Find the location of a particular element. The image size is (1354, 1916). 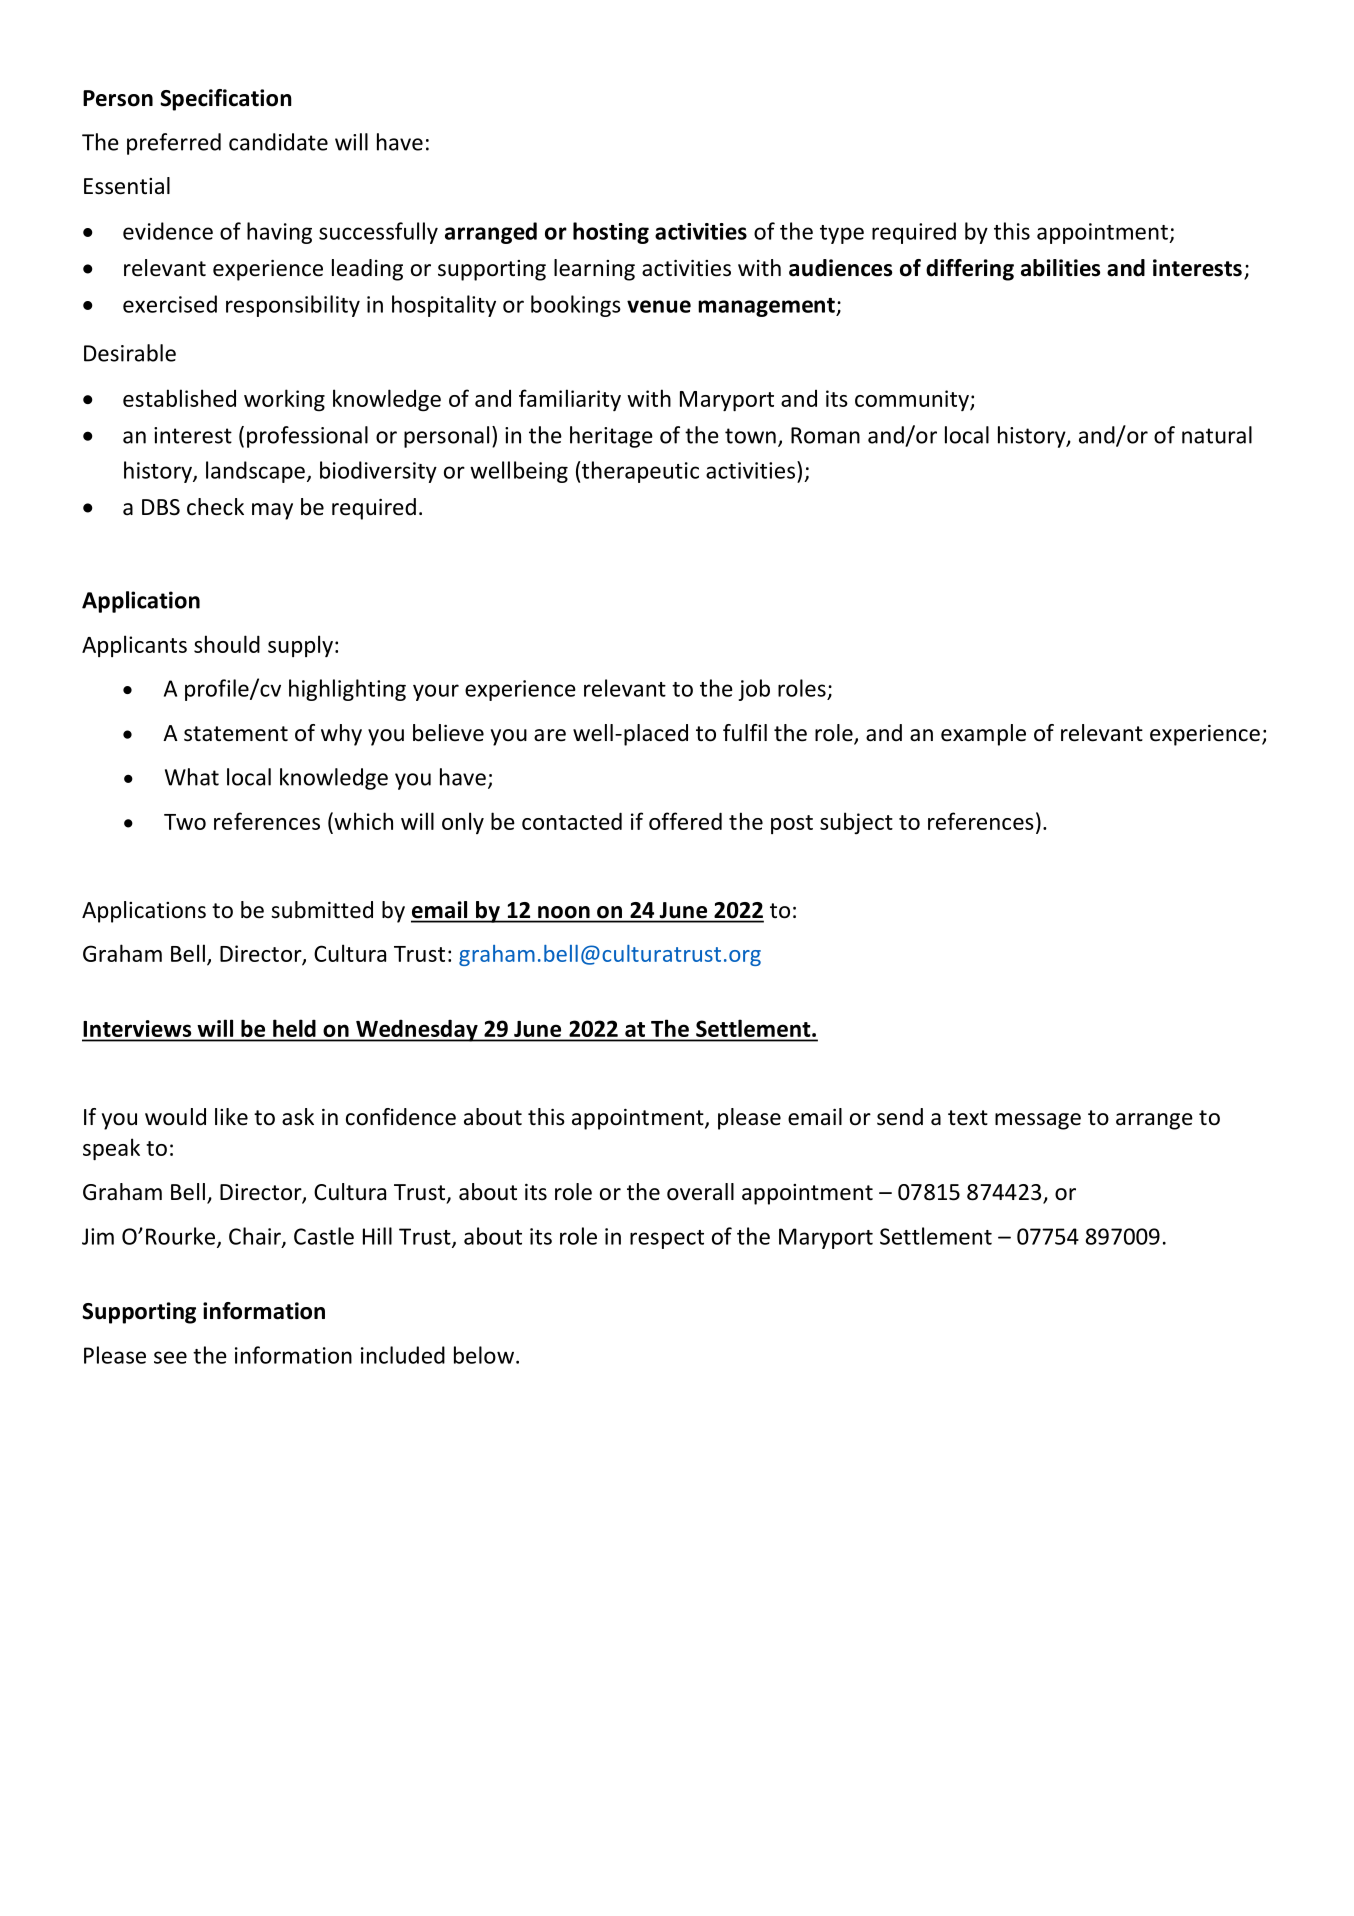

abilities is located at coordinates (1060, 268).
